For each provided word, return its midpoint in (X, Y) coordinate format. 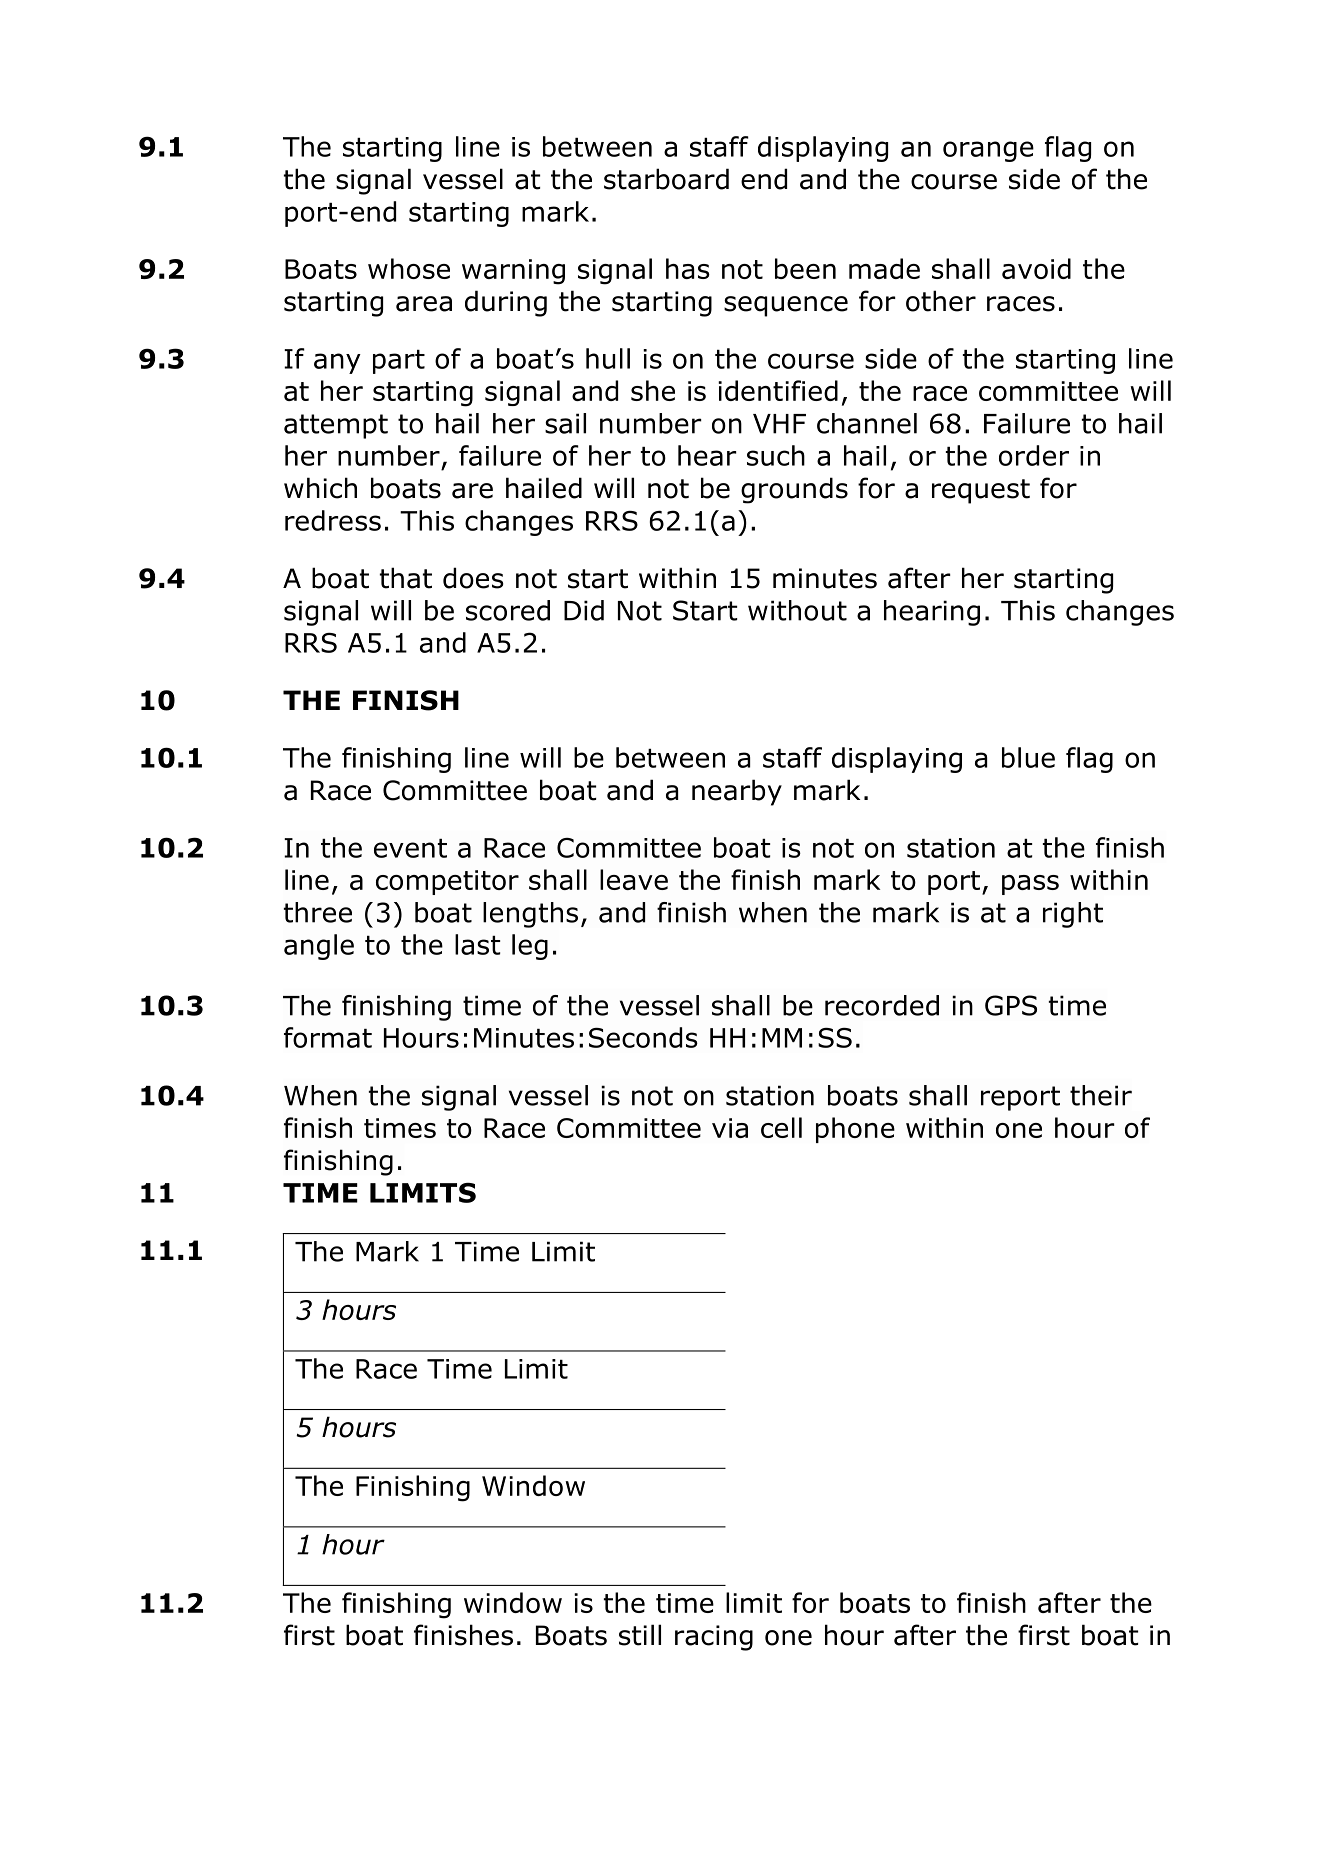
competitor (447, 882)
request (981, 491)
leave (634, 879)
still (640, 1635)
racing (714, 1638)
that (406, 578)
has (688, 268)
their (1101, 1095)
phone (855, 1130)
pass (1030, 885)
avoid (1036, 268)
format (328, 1037)
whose (409, 268)
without (797, 610)
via (730, 1128)
